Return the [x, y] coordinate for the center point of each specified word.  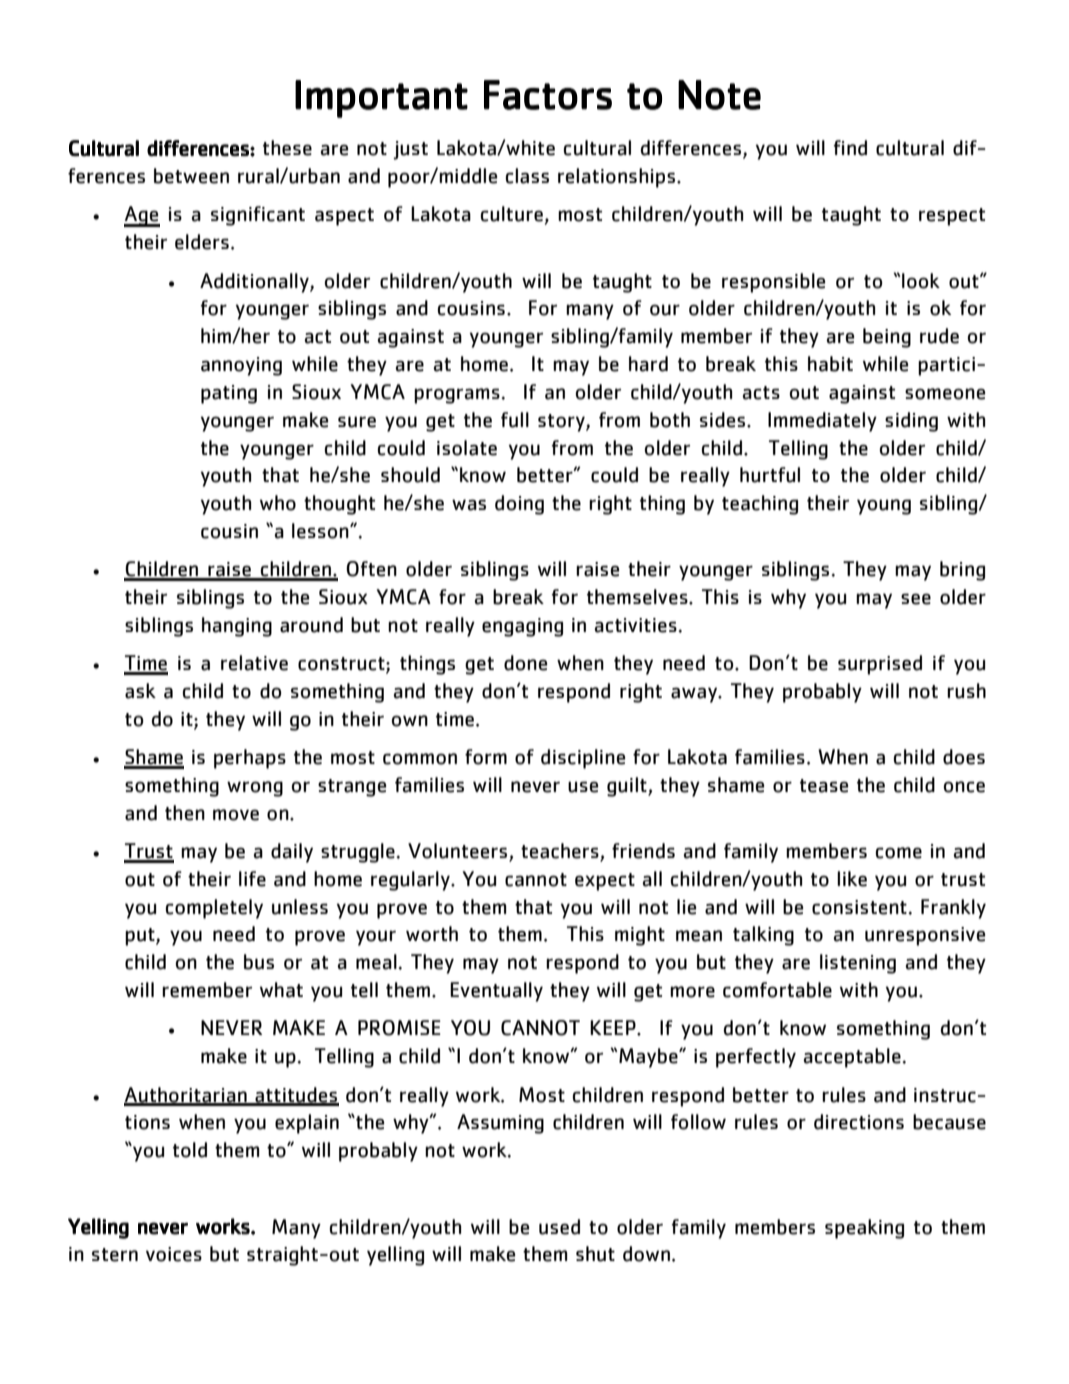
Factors [548, 95]
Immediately [822, 422]
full [515, 420]
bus [259, 962]
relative [254, 663]
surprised [880, 665]
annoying [241, 366]
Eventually [496, 992]
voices [174, 1254]
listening [858, 964]
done [525, 663]
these [287, 148]
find [850, 148]
